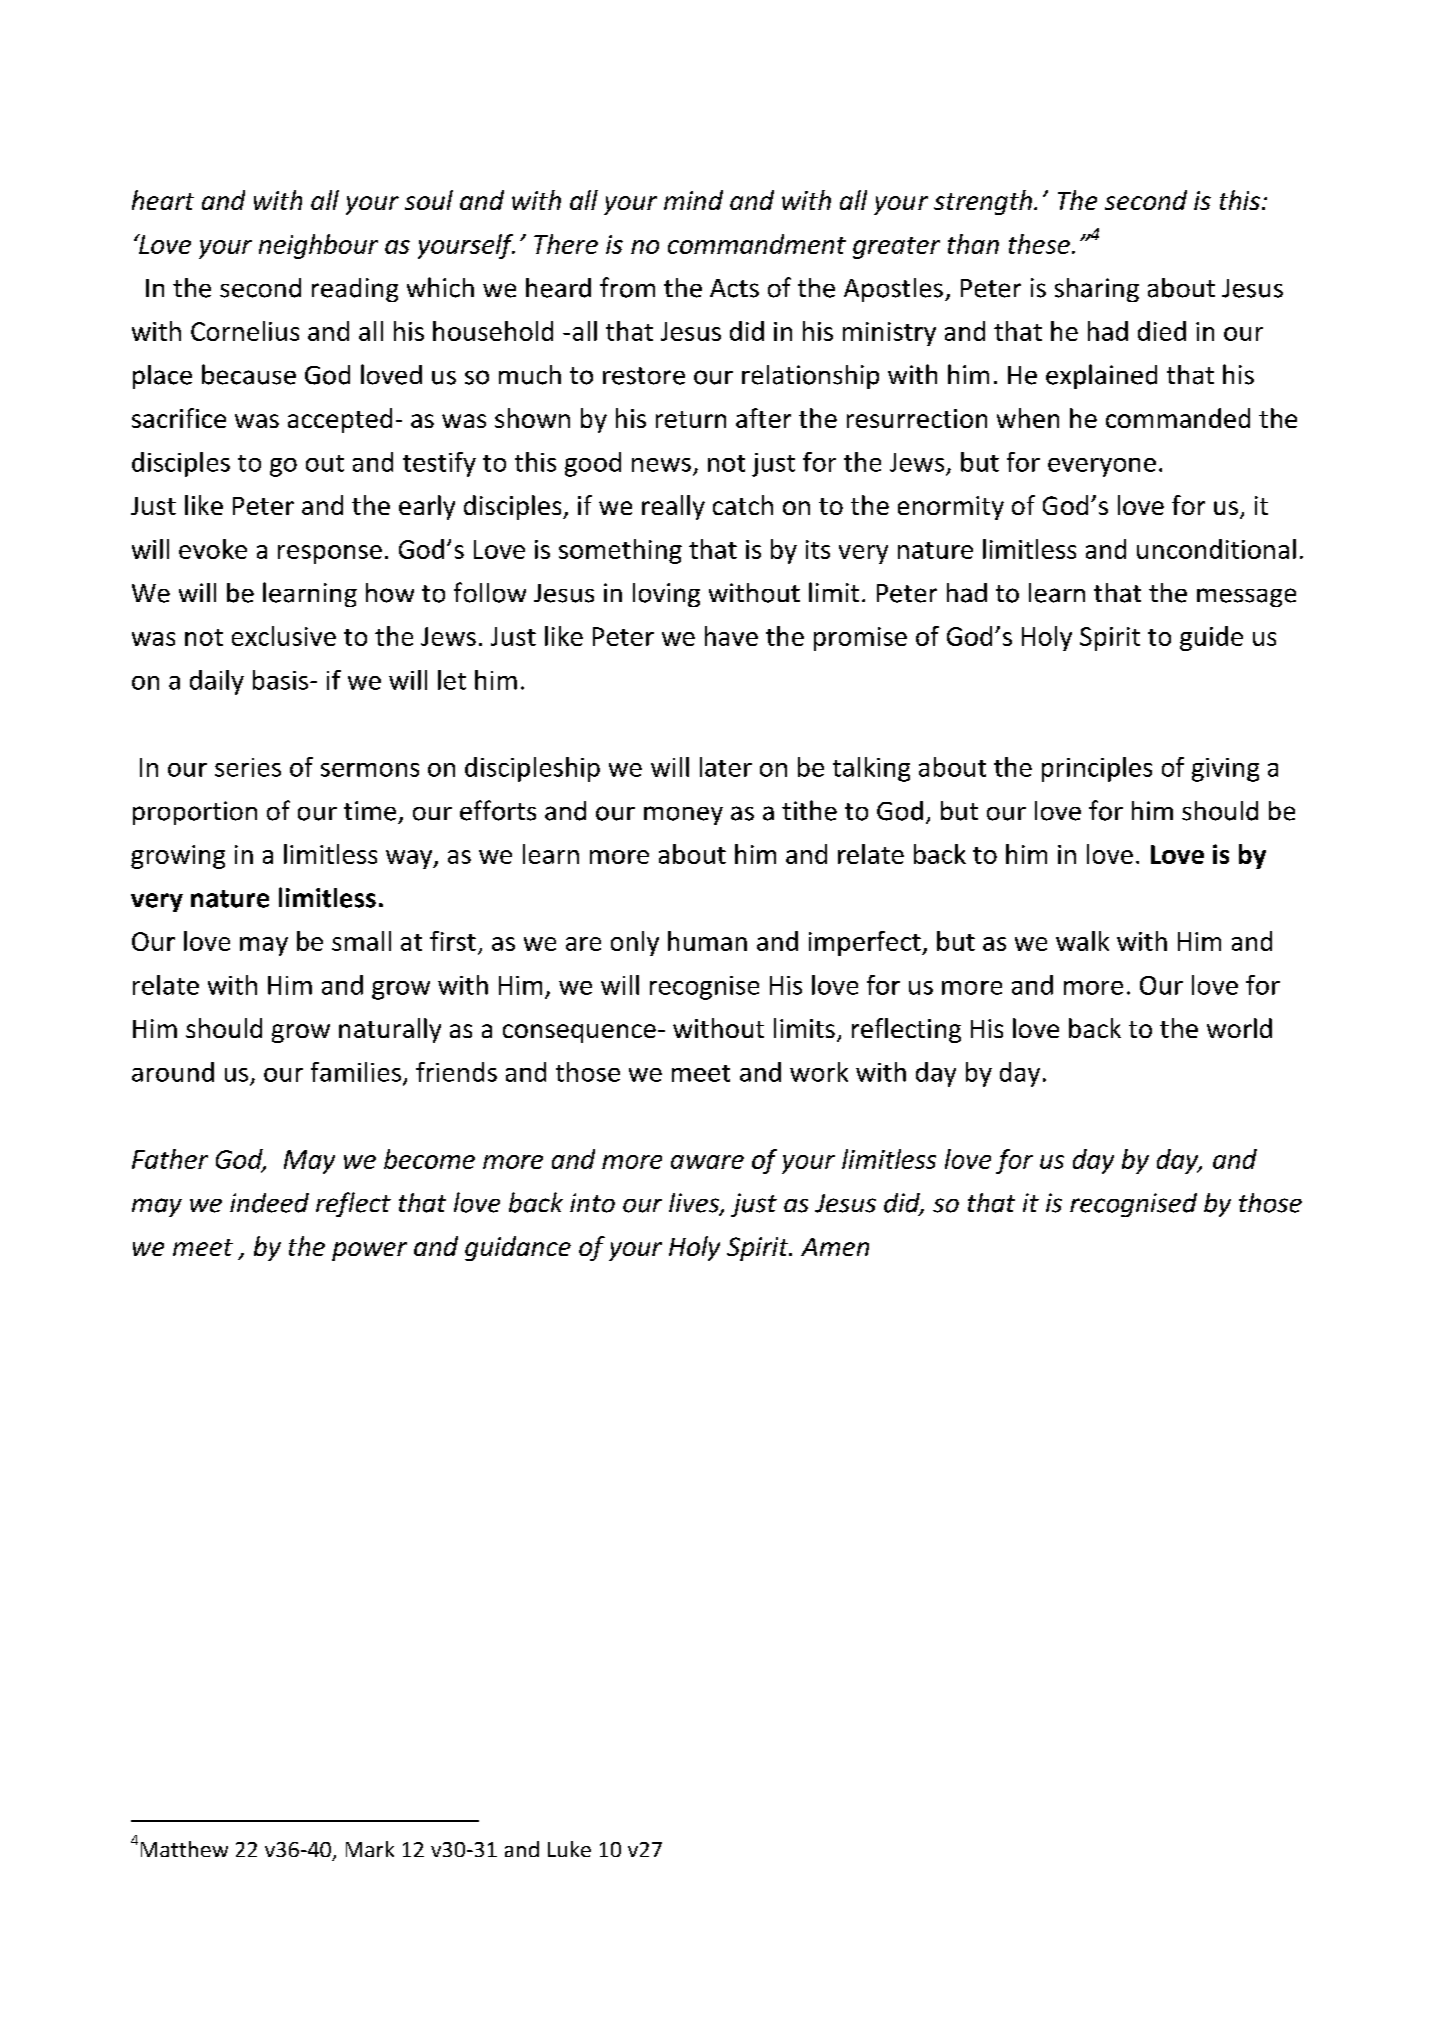 The width and height of the document is (1441, 2038). Describe the element at coordinates (731, 636) in the document. I see `have` at that location.
